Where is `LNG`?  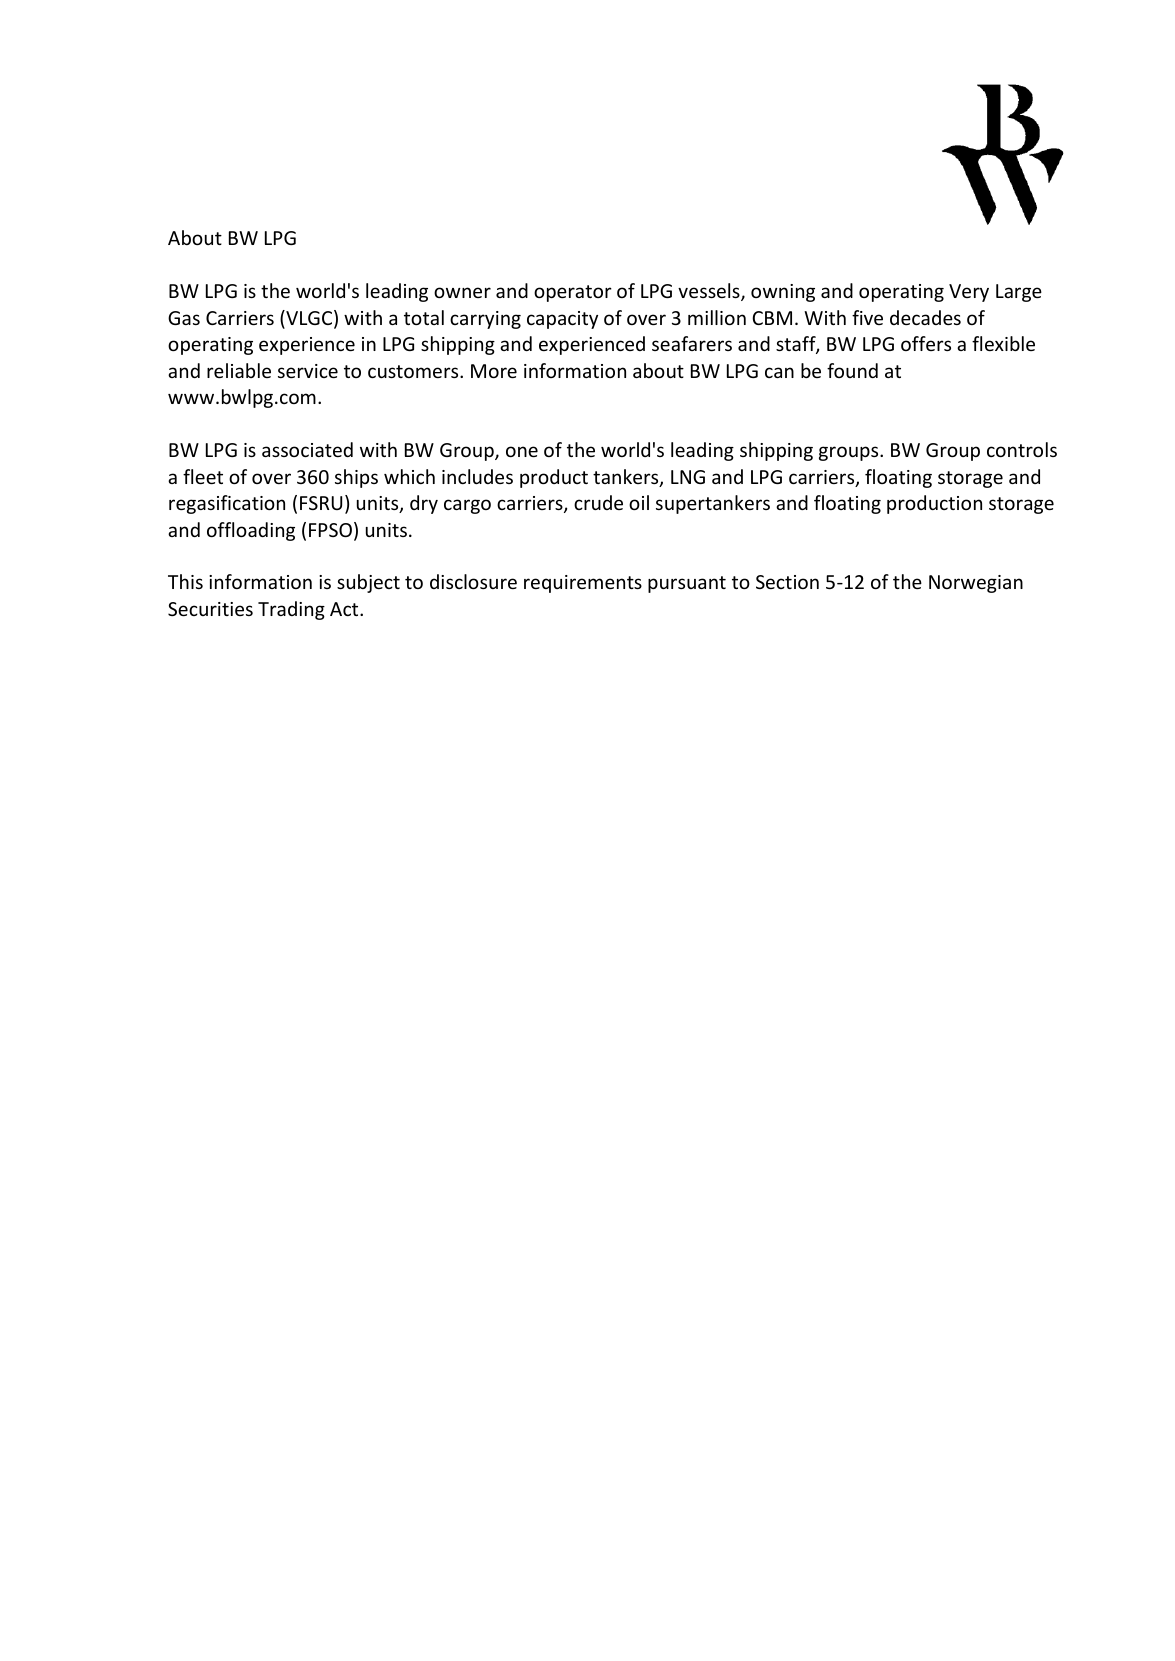
LNG is located at coordinates (688, 477).
